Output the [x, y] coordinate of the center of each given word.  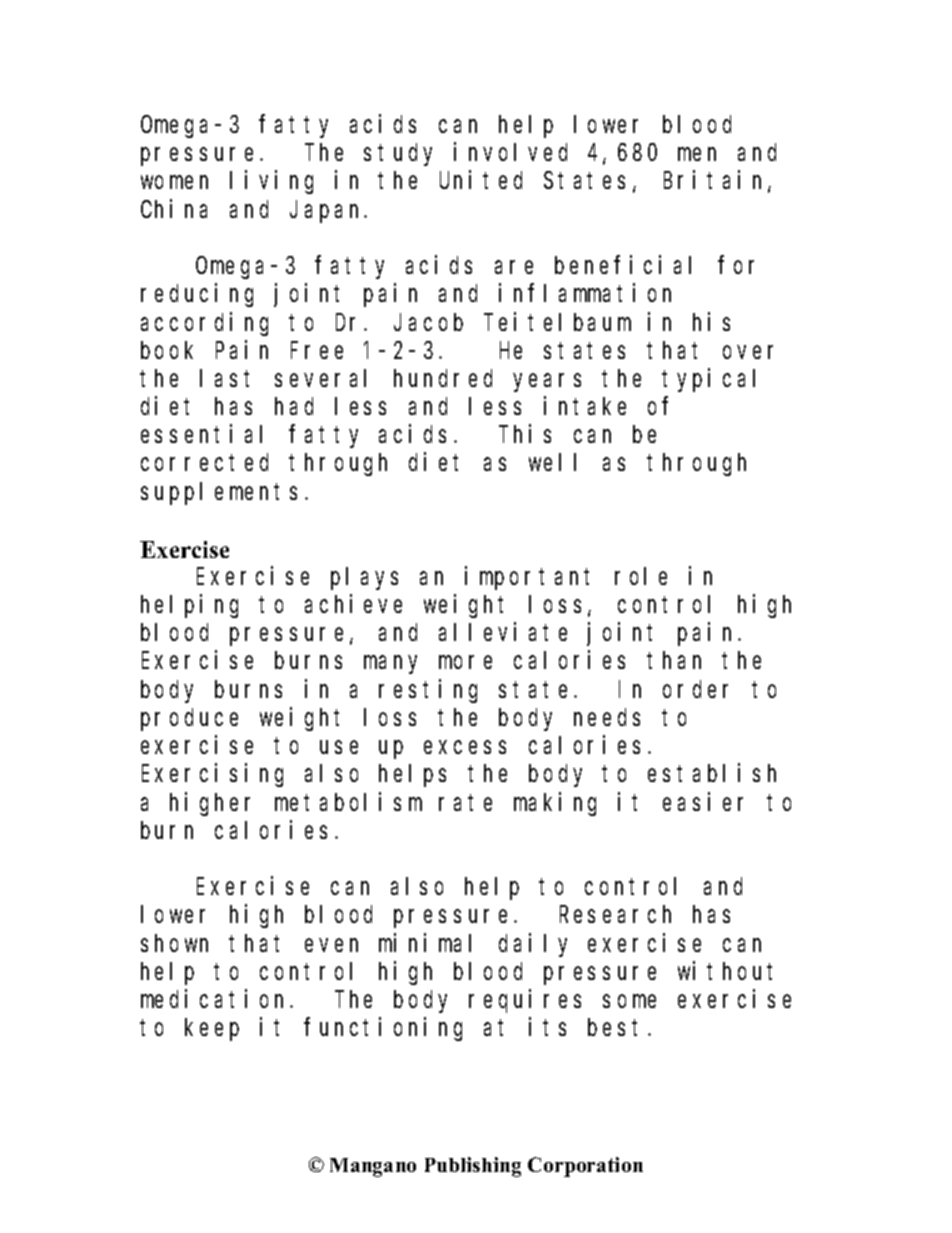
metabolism [348, 801]
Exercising [212, 775]
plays [364, 578]
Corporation [585, 1167]
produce [189, 719]
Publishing [473, 1167]
